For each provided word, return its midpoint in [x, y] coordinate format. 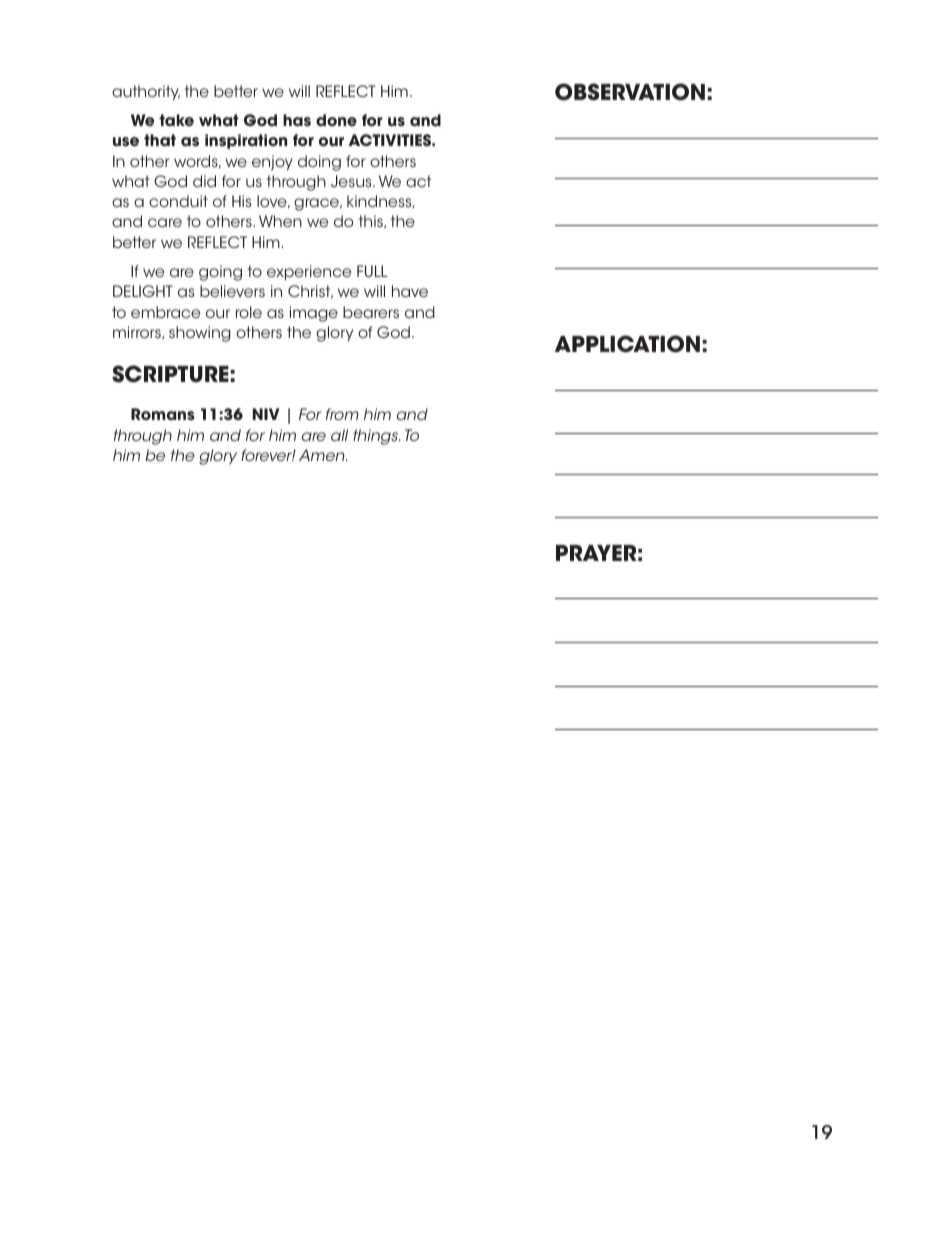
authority [146, 92]
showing [200, 334]
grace [317, 204]
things [376, 437]
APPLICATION [627, 344]
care [165, 222]
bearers [371, 312]
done [336, 120]
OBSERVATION [630, 92]
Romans [163, 414]
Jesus [352, 181]
